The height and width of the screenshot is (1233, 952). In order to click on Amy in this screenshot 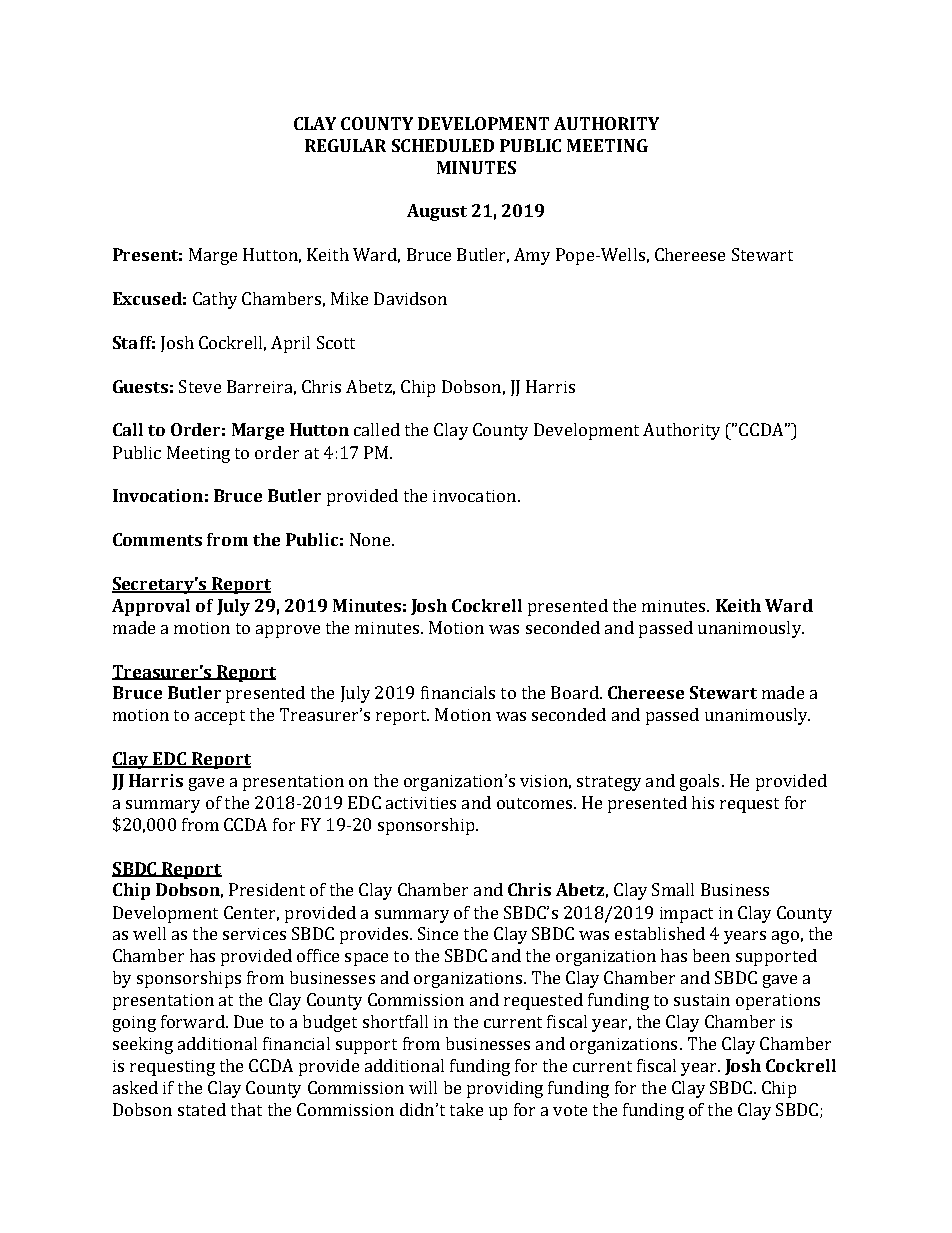, I will do `click(532, 256)`.
